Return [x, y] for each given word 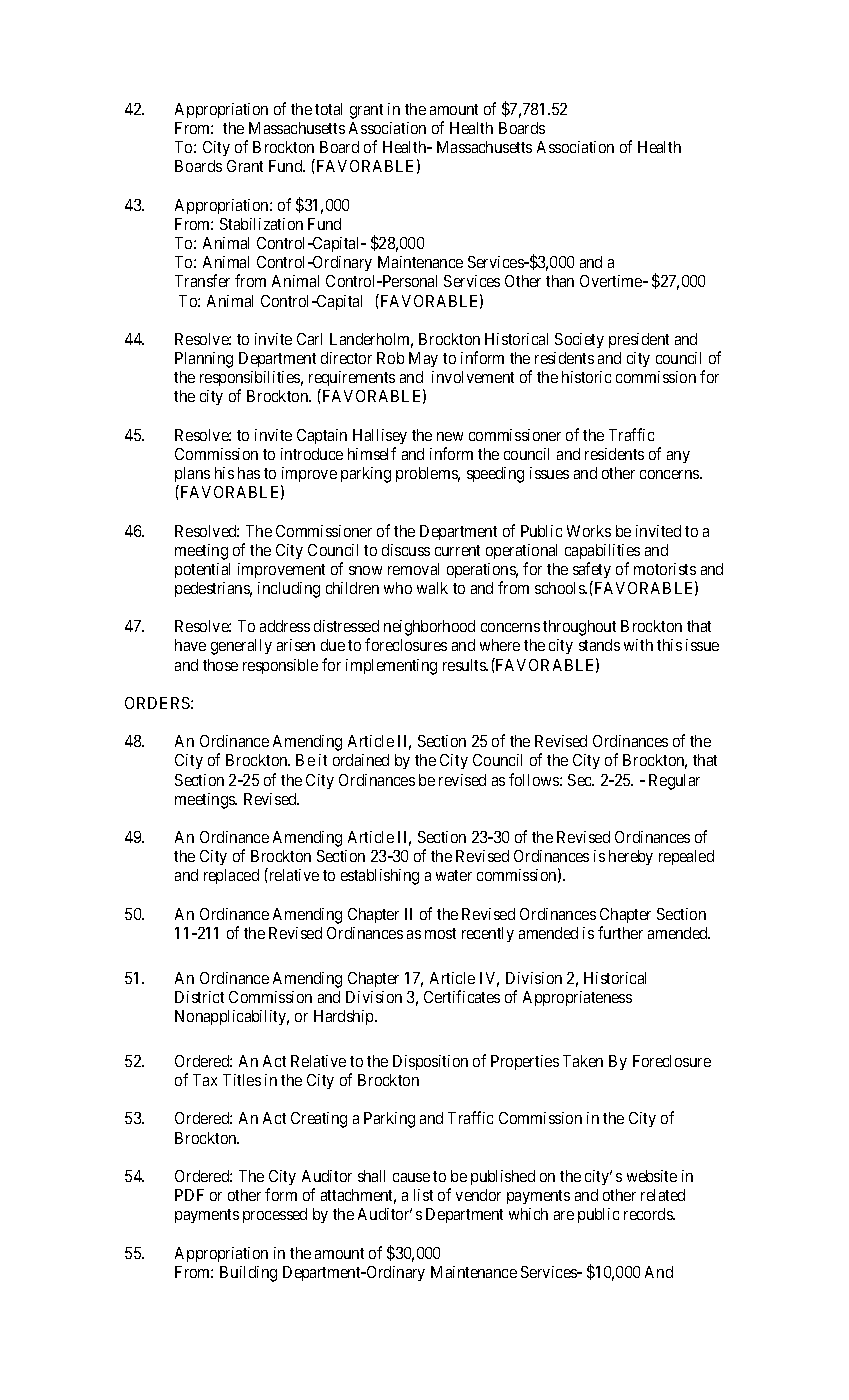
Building [248, 1274]
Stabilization [261, 224]
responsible [280, 666]
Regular [674, 782]
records [649, 1214]
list [423, 1195]
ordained [361, 760]
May [423, 359]
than [560, 281]
